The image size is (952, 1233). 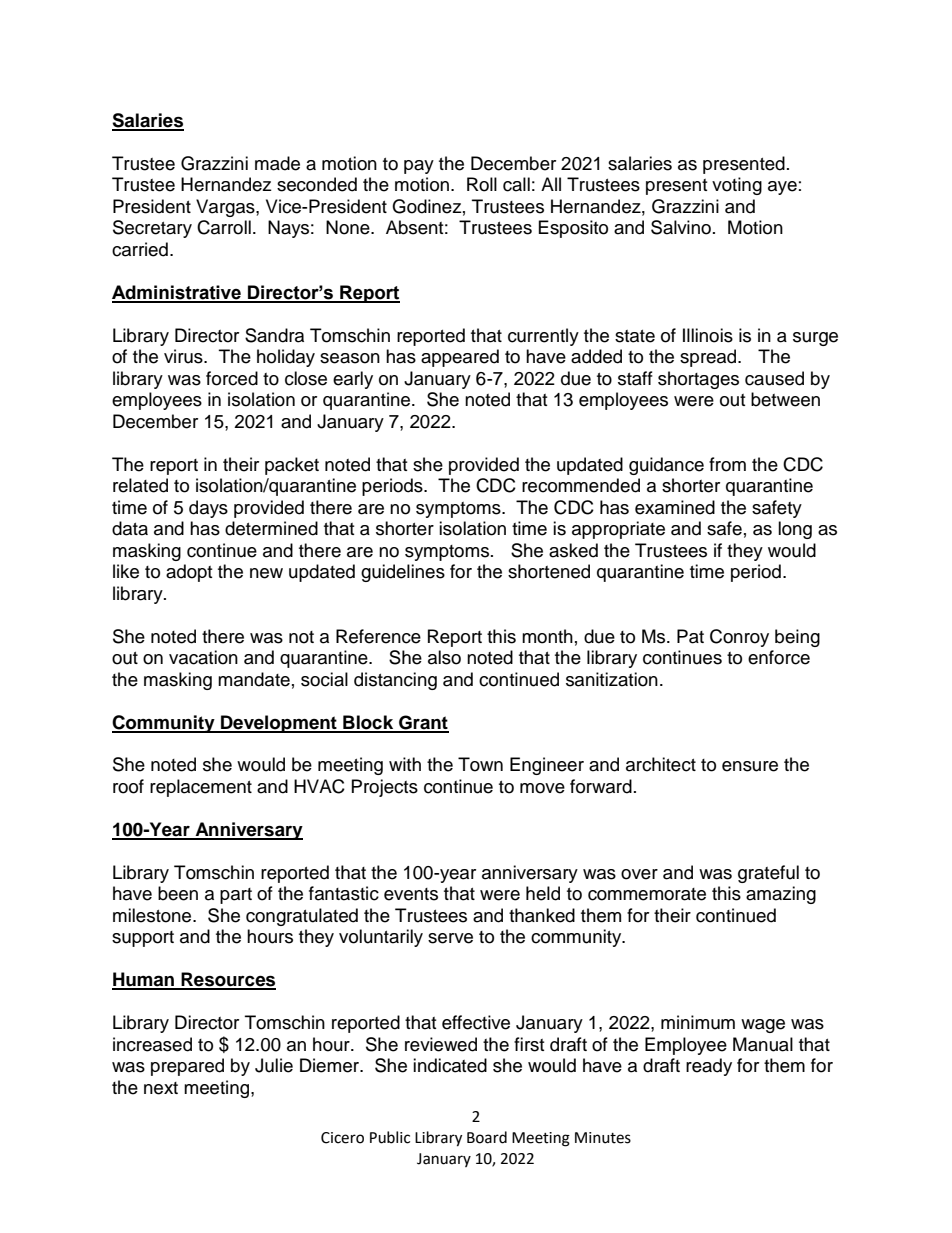 What do you see at coordinates (768, 874) in the document?
I see `grateful` at bounding box center [768, 874].
